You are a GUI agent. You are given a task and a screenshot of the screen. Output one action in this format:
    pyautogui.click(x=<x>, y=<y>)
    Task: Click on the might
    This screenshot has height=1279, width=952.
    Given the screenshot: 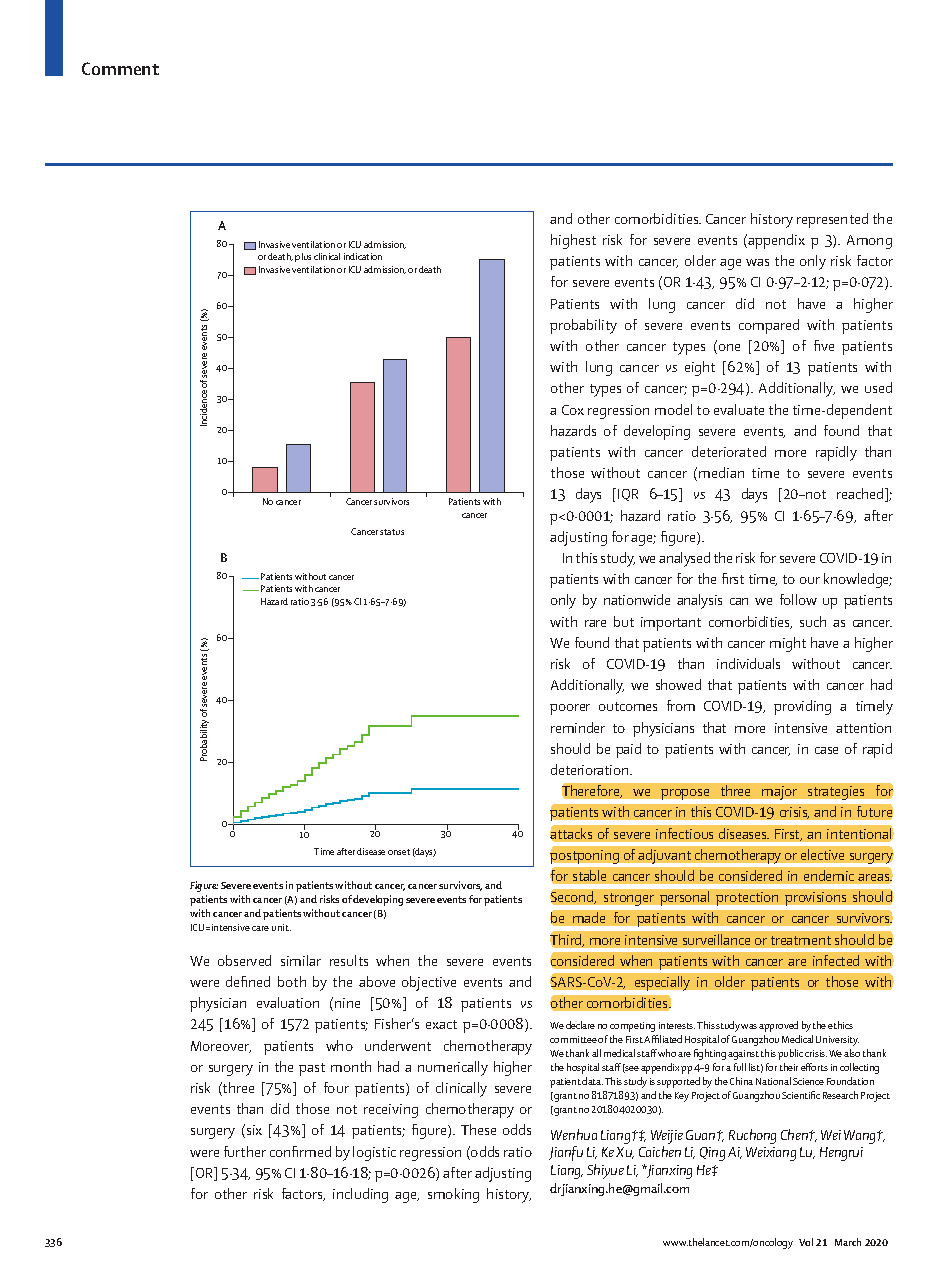 What is the action you would take?
    pyautogui.click(x=788, y=644)
